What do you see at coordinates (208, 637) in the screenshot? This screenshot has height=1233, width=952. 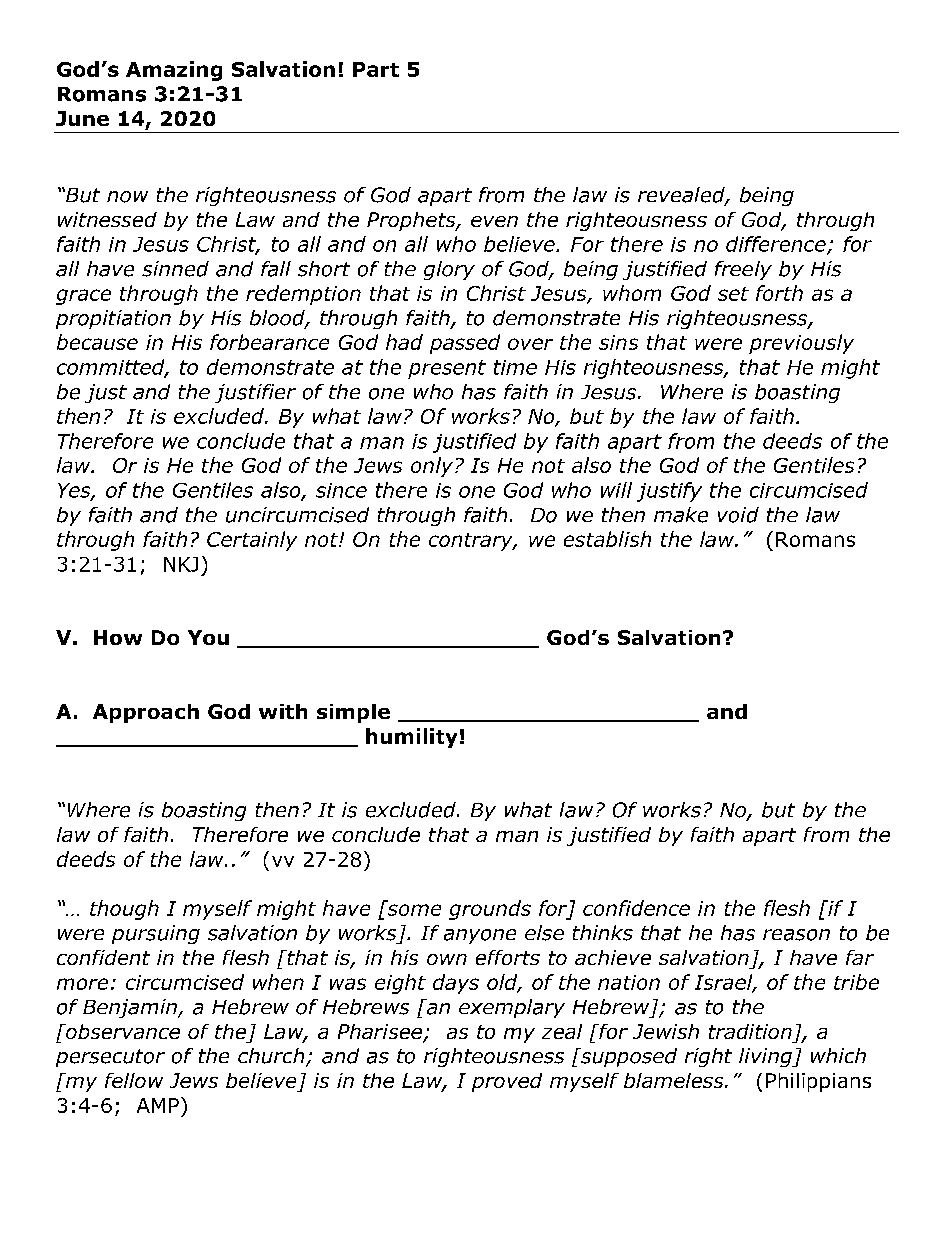 I see `You` at bounding box center [208, 637].
